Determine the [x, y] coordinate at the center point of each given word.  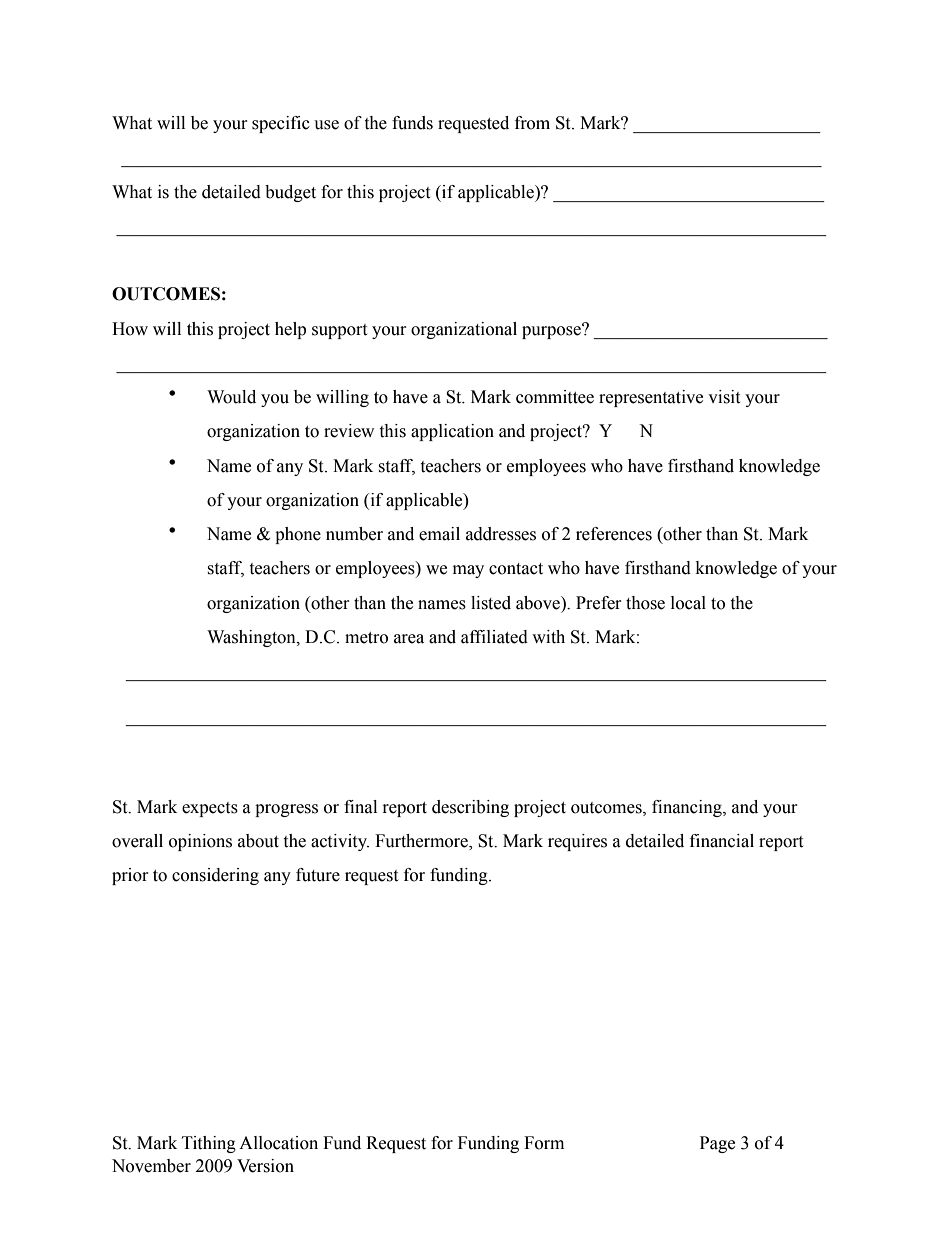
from [532, 123]
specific [281, 124]
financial [722, 841]
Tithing [209, 1144]
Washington [252, 638]
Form [544, 1143]
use [326, 125]
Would [231, 397]
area [409, 639]
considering [215, 876]
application [452, 432]
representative [651, 398]
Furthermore [422, 842]
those [645, 603]
